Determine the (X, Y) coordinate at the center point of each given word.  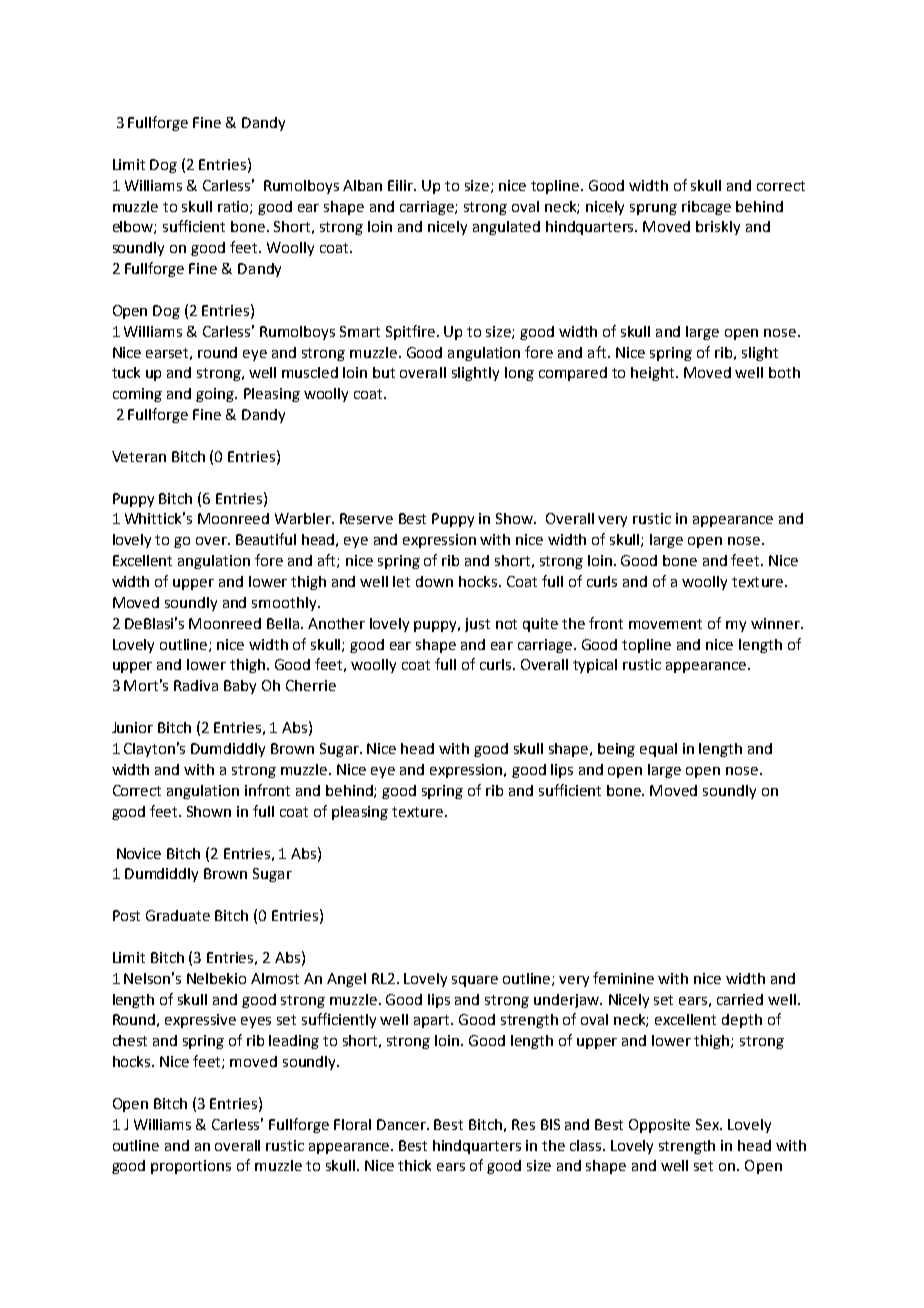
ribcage (706, 208)
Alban (362, 185)
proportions (191, 1167)
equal (658, 750)
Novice (139, 853)
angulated (506, 228)
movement (665, 624)
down (434, 581)
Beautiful (266, 539)
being (616, 750)
